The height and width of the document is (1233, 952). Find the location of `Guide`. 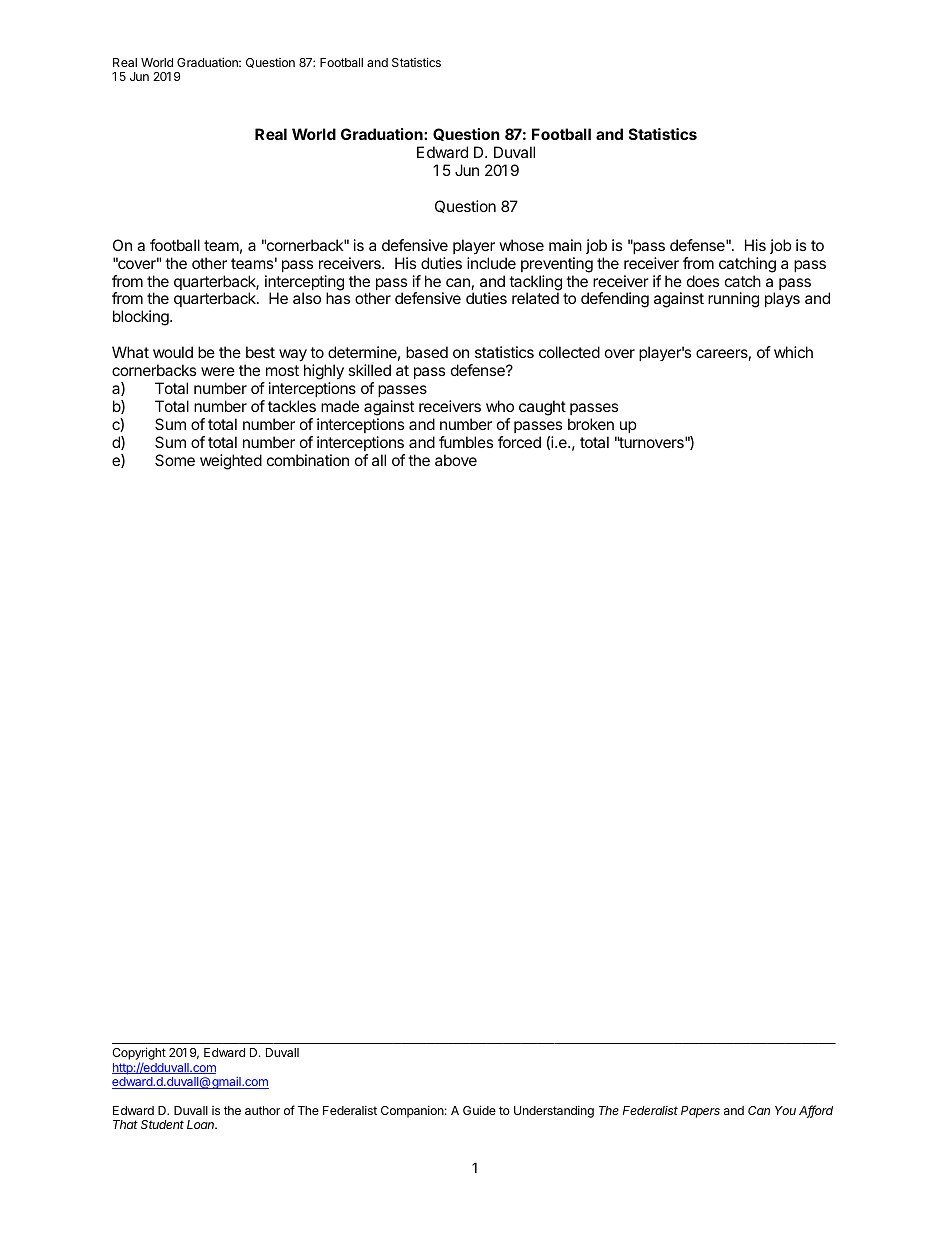

Guide is located at coordinates (479, 1110).
